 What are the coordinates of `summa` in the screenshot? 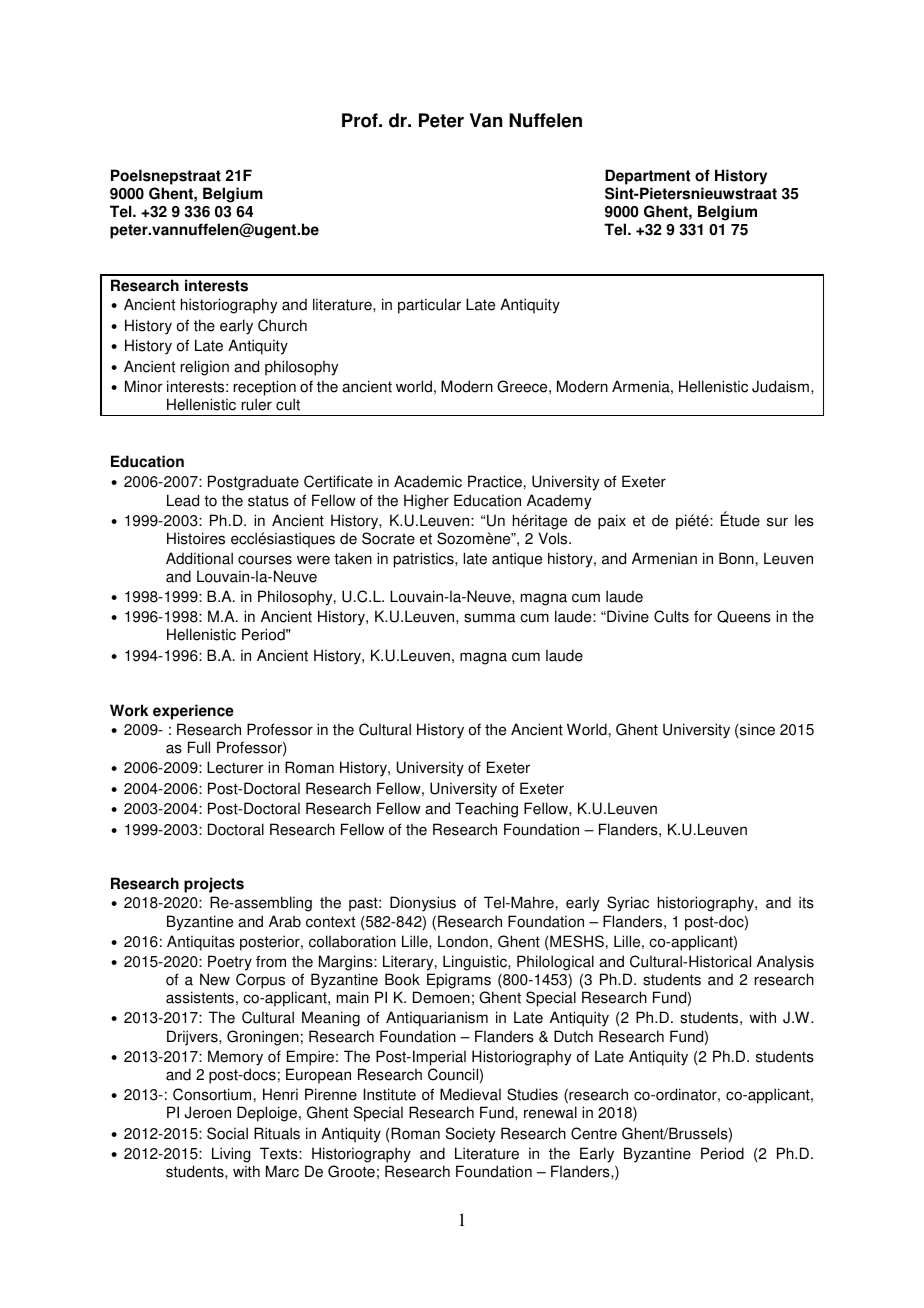 It's located at (490, 618).
